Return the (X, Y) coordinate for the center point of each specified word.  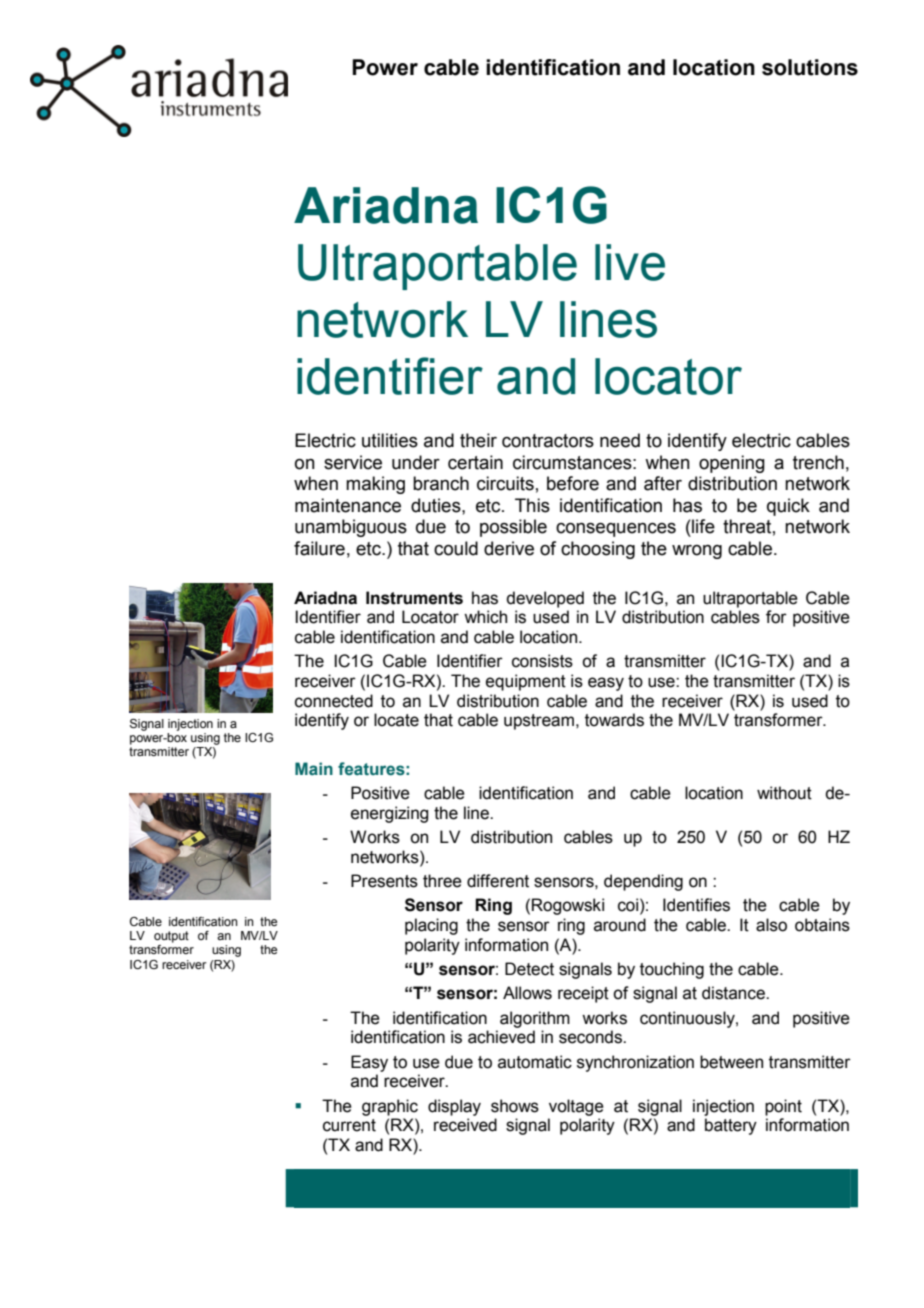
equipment (526, 682)
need (620, 440)
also (771, 925)
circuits (505, 483)
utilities (390, 440)
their (478, 440)
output (171, 937)
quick (788, 507)
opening (732, 464)
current (349, 1125)
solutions (810, 67)
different (498, 881)
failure (319, 548)
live (630, 262)
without (784, 793)
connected (334, 701)
